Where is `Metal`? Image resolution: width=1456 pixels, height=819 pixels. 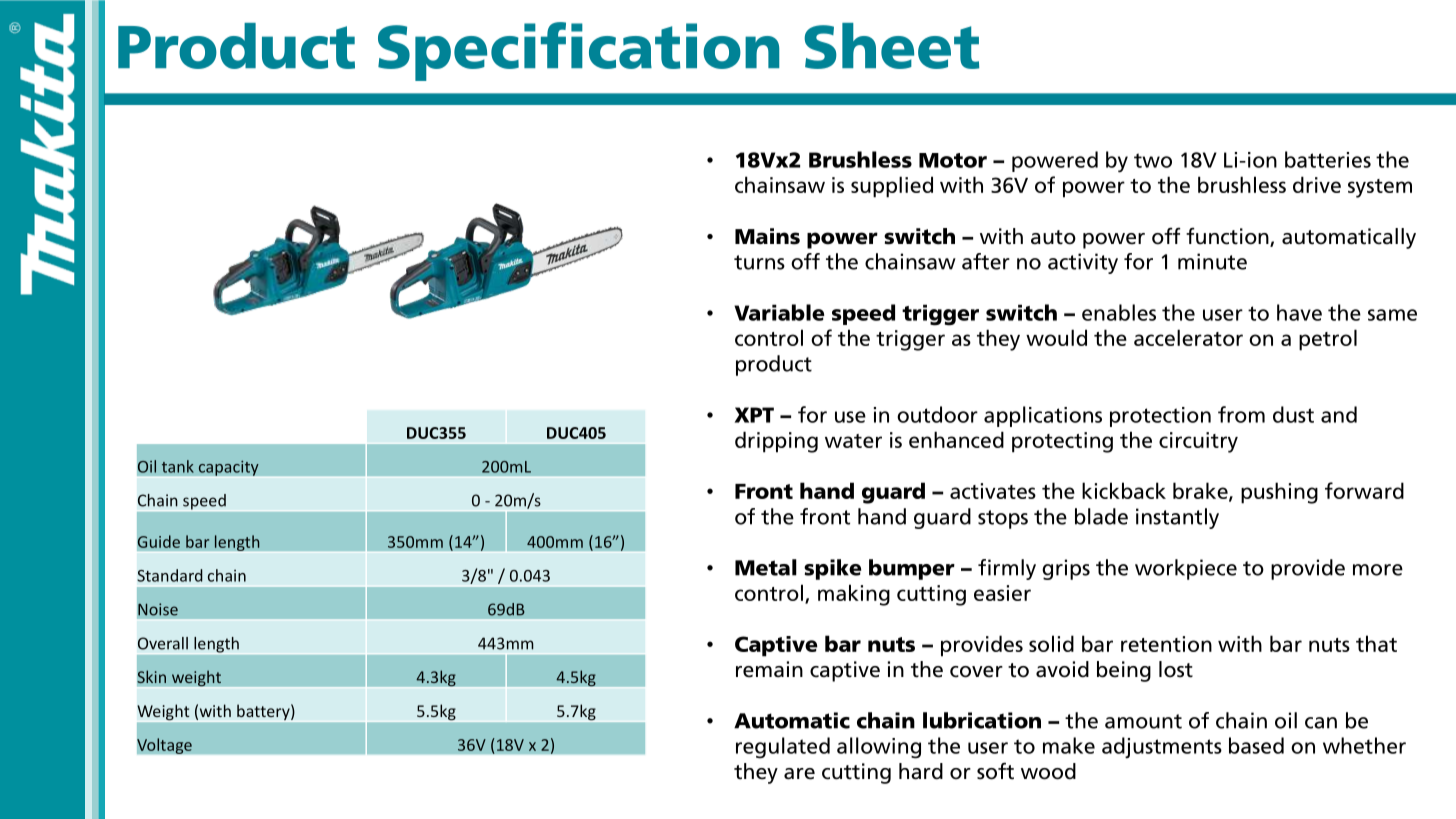
Metal is located at coordinates (766, 567).
